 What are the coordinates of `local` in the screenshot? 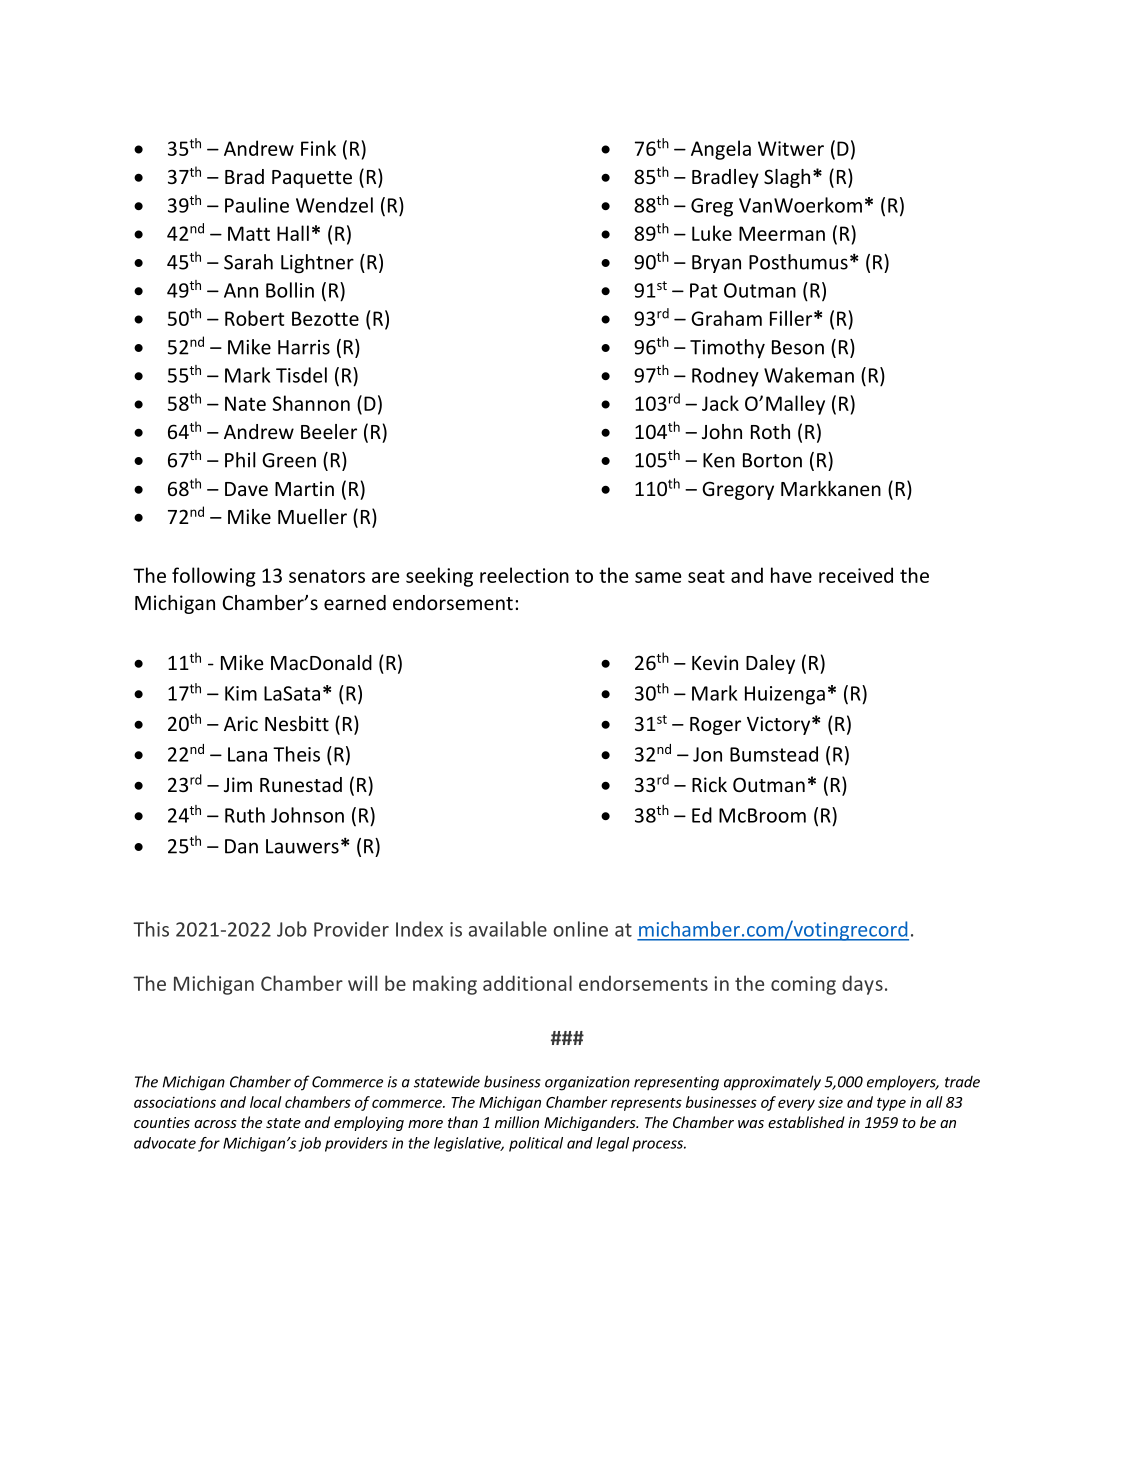 It's located at (266, 1102).
